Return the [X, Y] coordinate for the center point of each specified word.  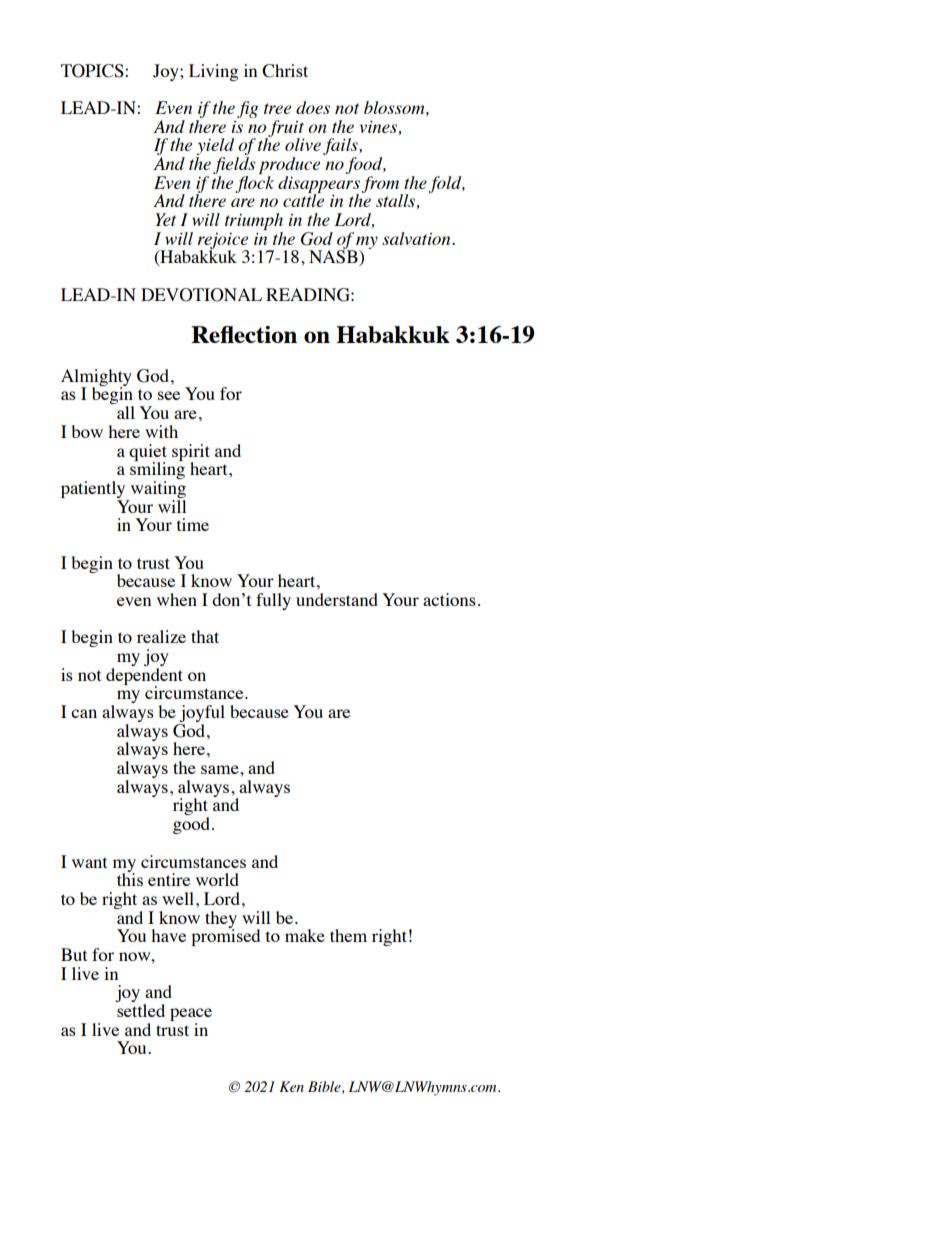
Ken [291, 1086]
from [382, 185]
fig [247, 109]
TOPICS [93, 71]
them [348, 935]
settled [141, 1010]
